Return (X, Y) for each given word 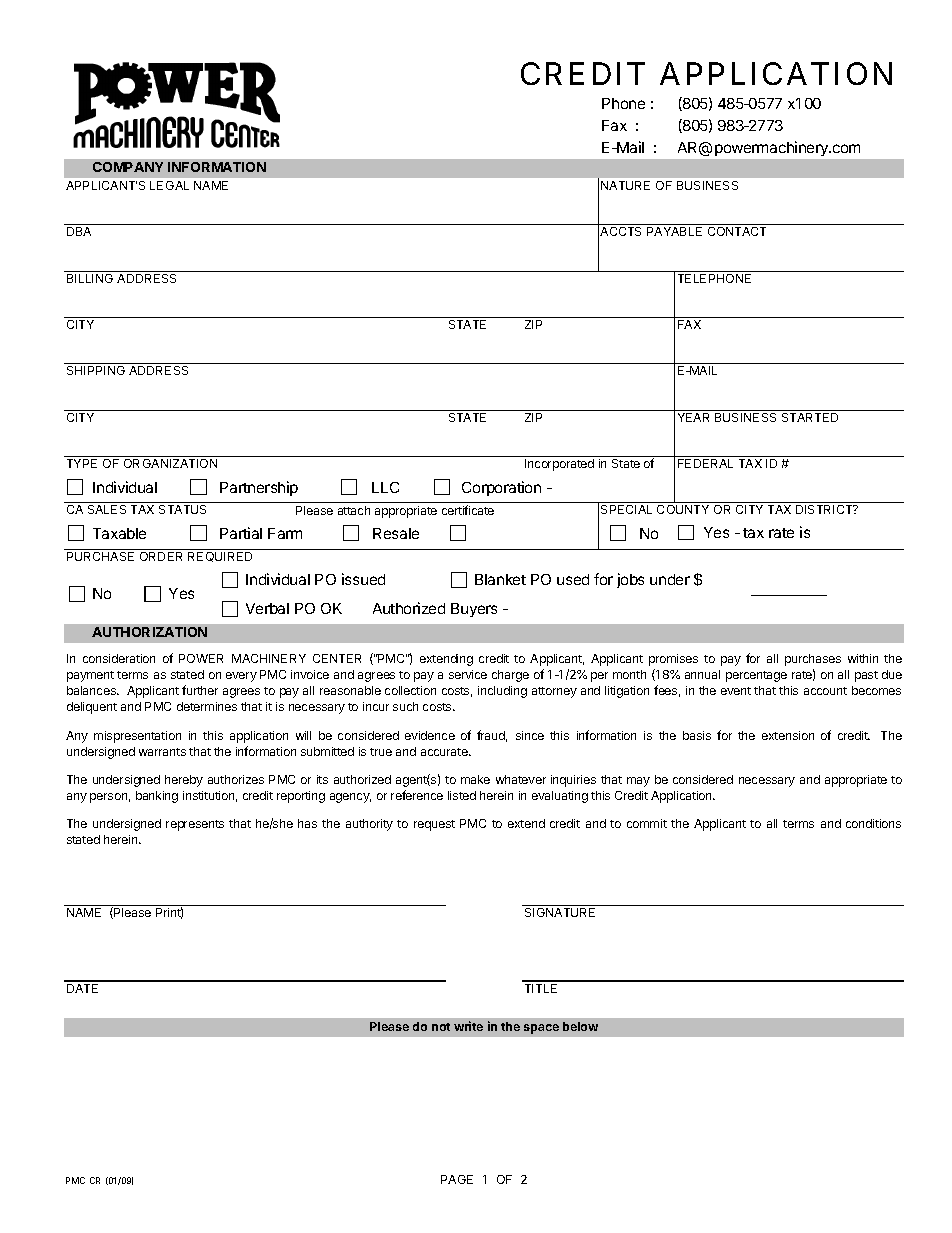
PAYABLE (674, 231)
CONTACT (737, 231)
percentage (756, 676)
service (468, 674)
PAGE (457, 1179)
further (200, 690)
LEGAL (169, 185)
